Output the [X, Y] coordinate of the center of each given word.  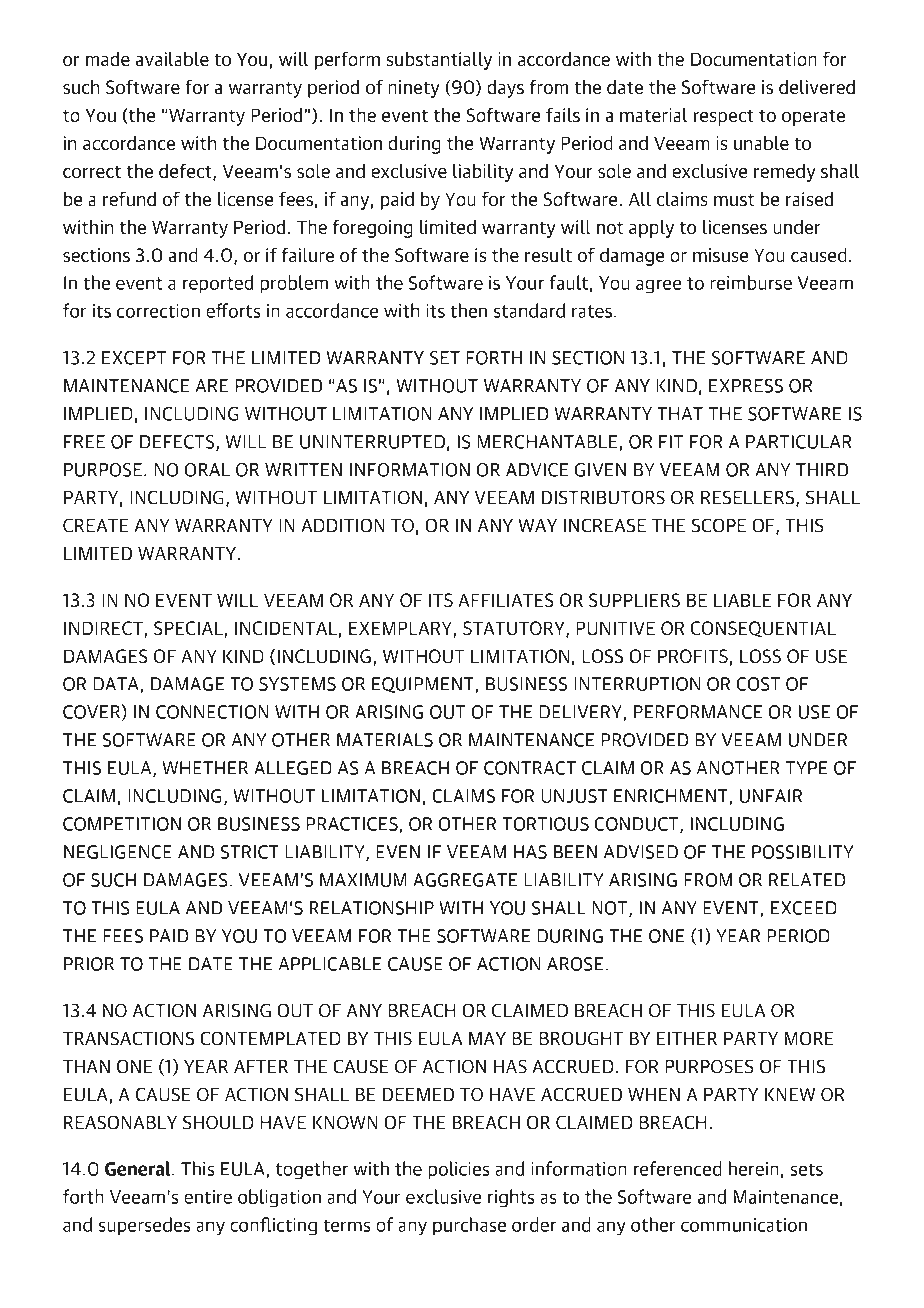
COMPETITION [122, 824]
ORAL [207, 470]
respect [723, 118]
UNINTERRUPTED [372, 442]
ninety [414, 89]
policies [459, 1170]
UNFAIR [771, 796]
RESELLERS [749, 498]
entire [208, 1197]
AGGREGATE [465, 880]
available [172, 59]
